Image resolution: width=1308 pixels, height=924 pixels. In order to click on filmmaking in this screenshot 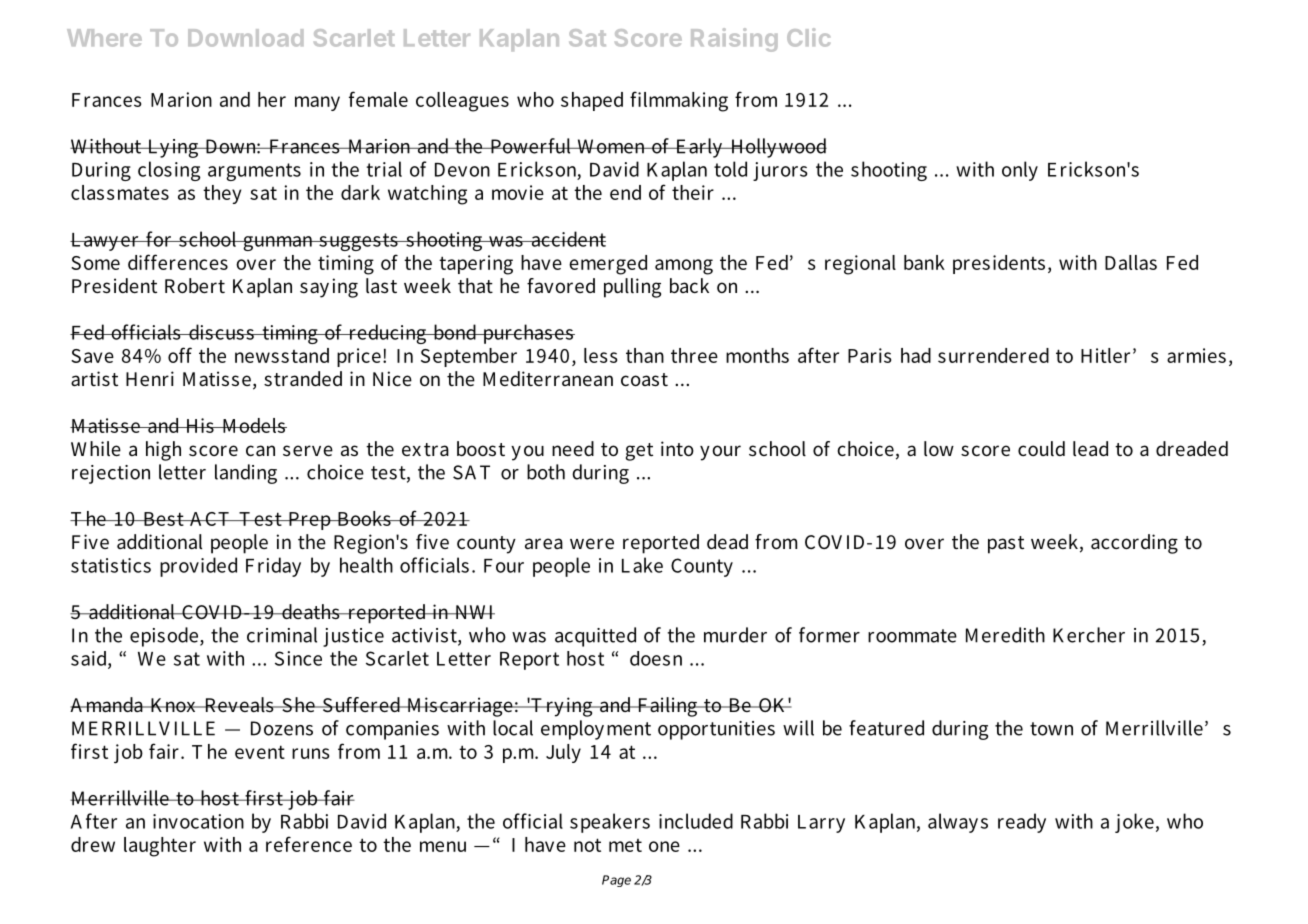, I will do `click(679, 101)`.
